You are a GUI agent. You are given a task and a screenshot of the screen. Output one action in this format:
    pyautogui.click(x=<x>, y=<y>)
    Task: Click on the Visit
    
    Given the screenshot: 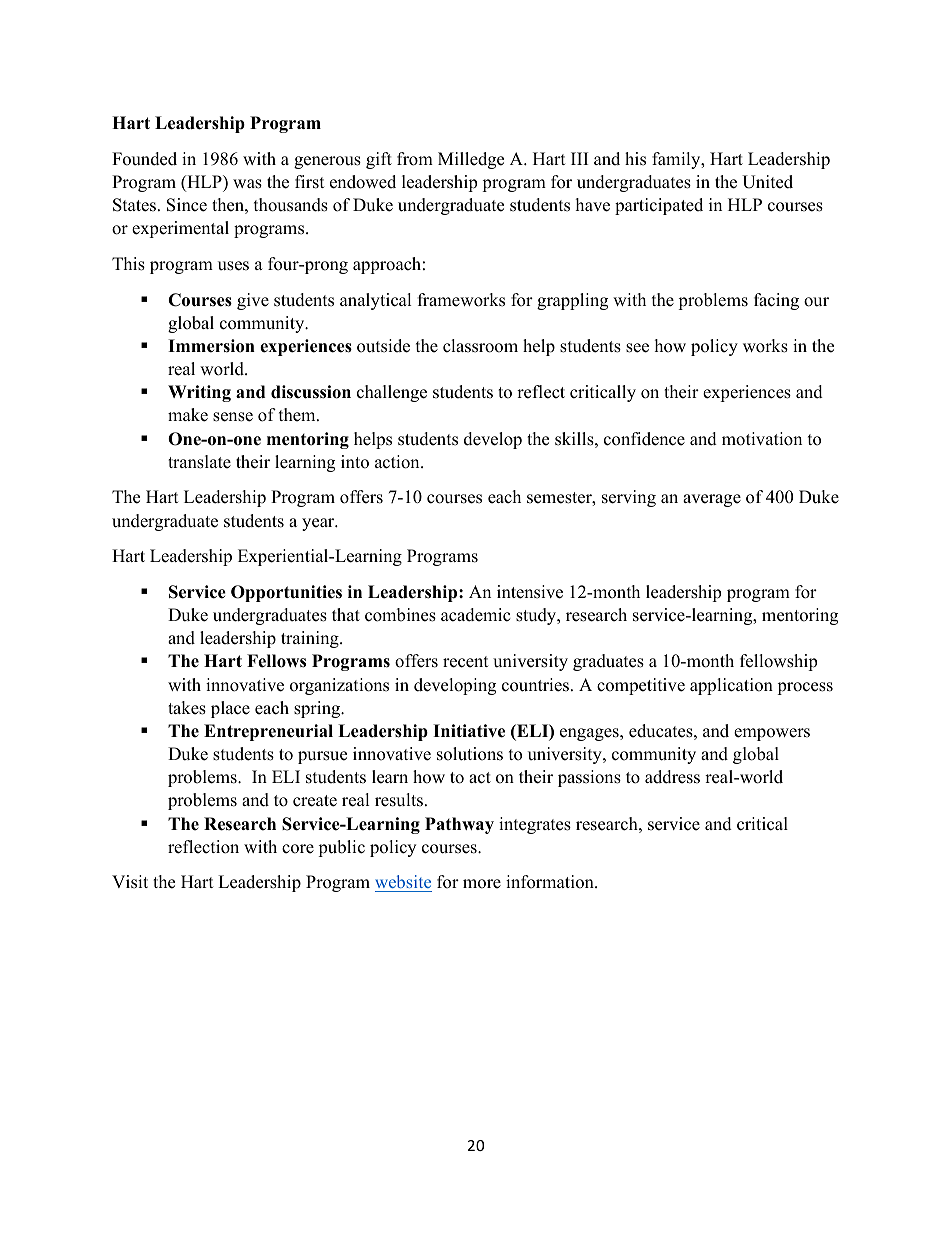 What is the action you would take?
    pyautogui.click(x=130, y=882)
